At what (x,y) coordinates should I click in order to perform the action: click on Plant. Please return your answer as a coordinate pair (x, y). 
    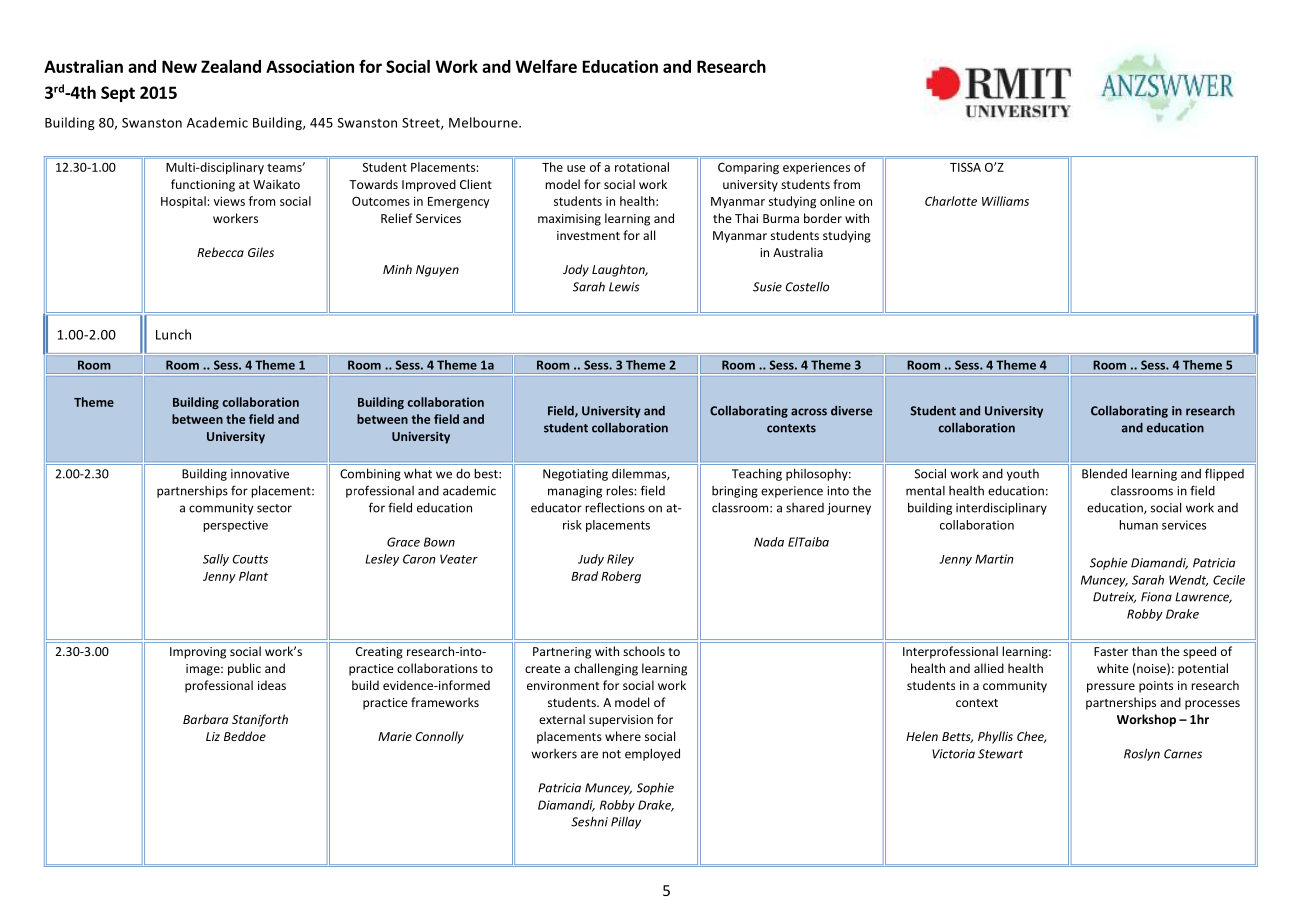
    Looking at the image, I should click on (253, 576).
